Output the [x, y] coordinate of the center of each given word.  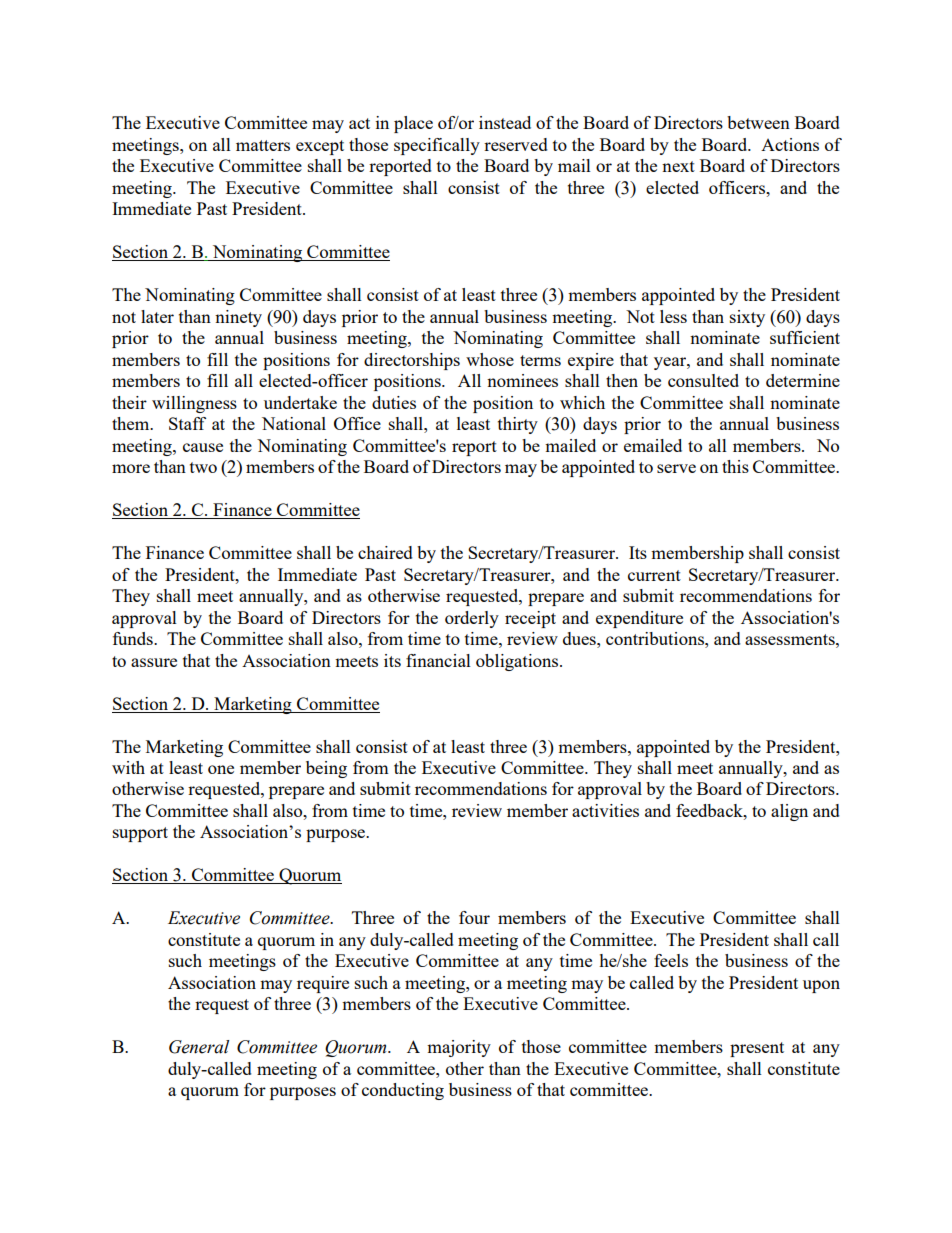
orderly [472, 619]
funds [134, 638]
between [758, 122]
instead [505, 122]
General [199, 1047]
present [757, 1049]
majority [459, 1048]
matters [263, 145]
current [654, 575]
